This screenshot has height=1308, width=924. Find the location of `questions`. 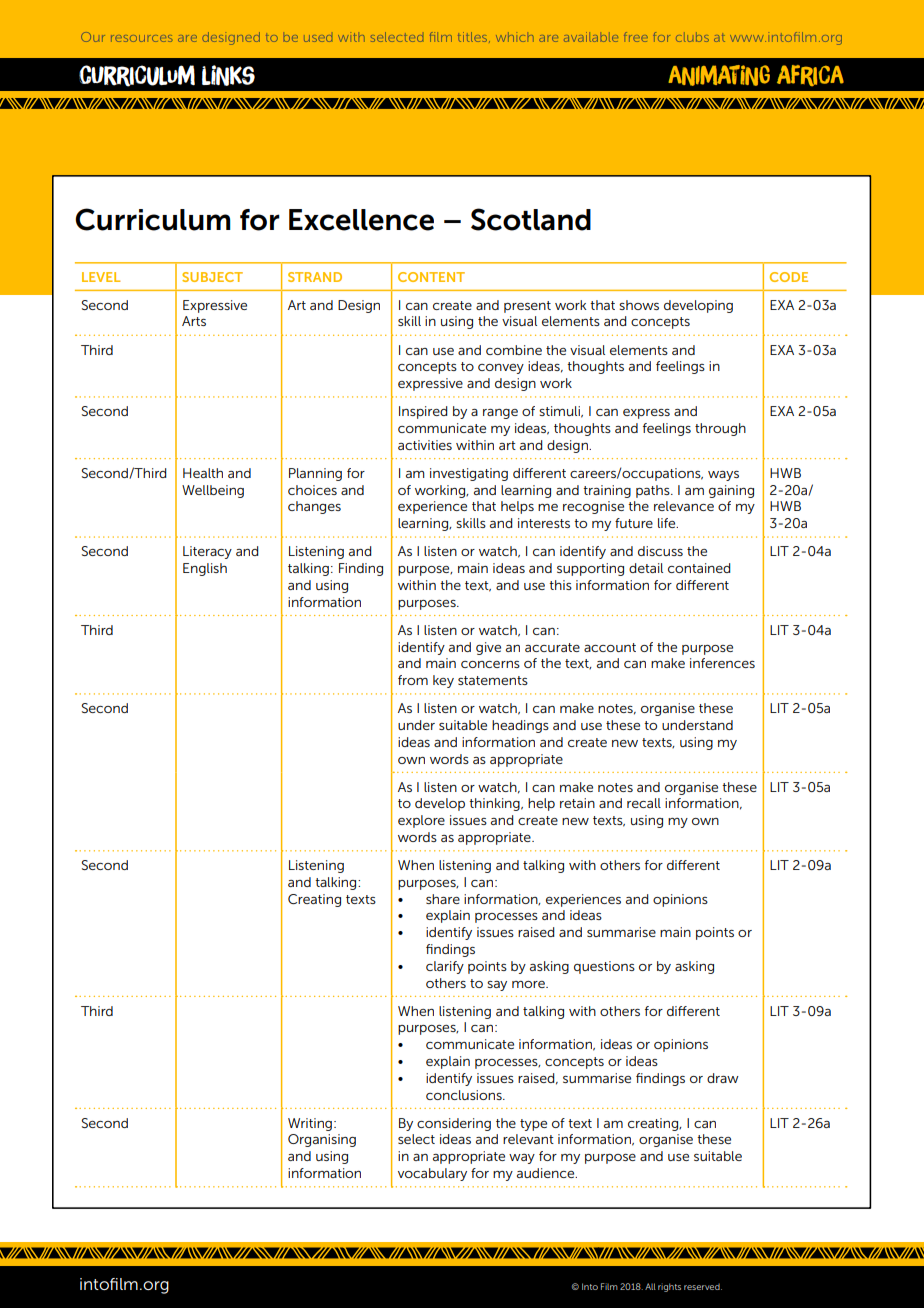

questions is located at coordinates (604, 967).
